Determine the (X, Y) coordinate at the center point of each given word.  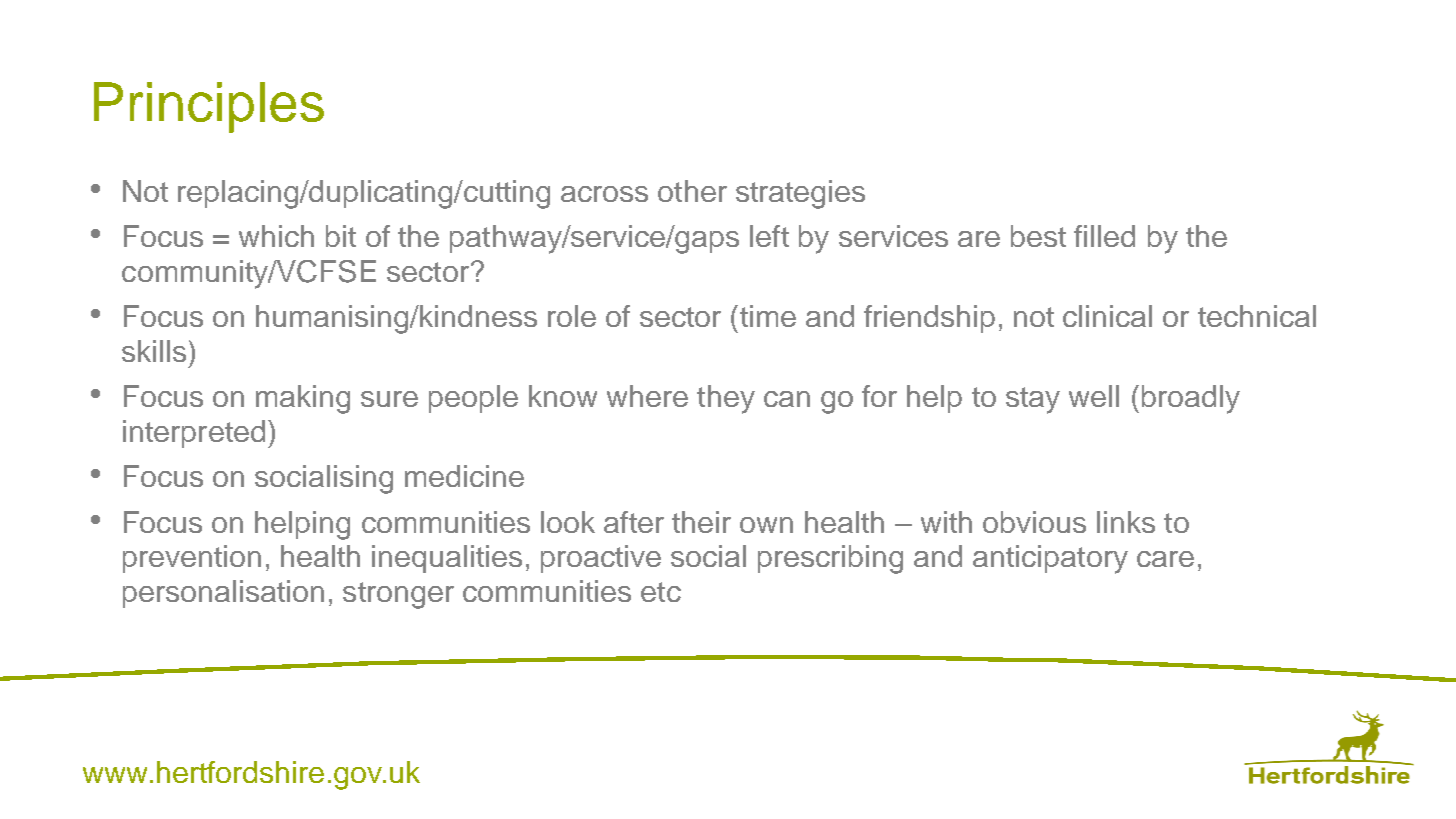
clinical (1107, 316)
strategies (800, 194)
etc (661, 592)
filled (1104, 236)
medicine (464, 476)
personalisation (223, 594)
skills (154, 351)
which (276, 236)
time (768, 316)
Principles (209, 107)
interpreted (194, 434)
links (1126, 522)
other (692, 191)
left (769, 236)
